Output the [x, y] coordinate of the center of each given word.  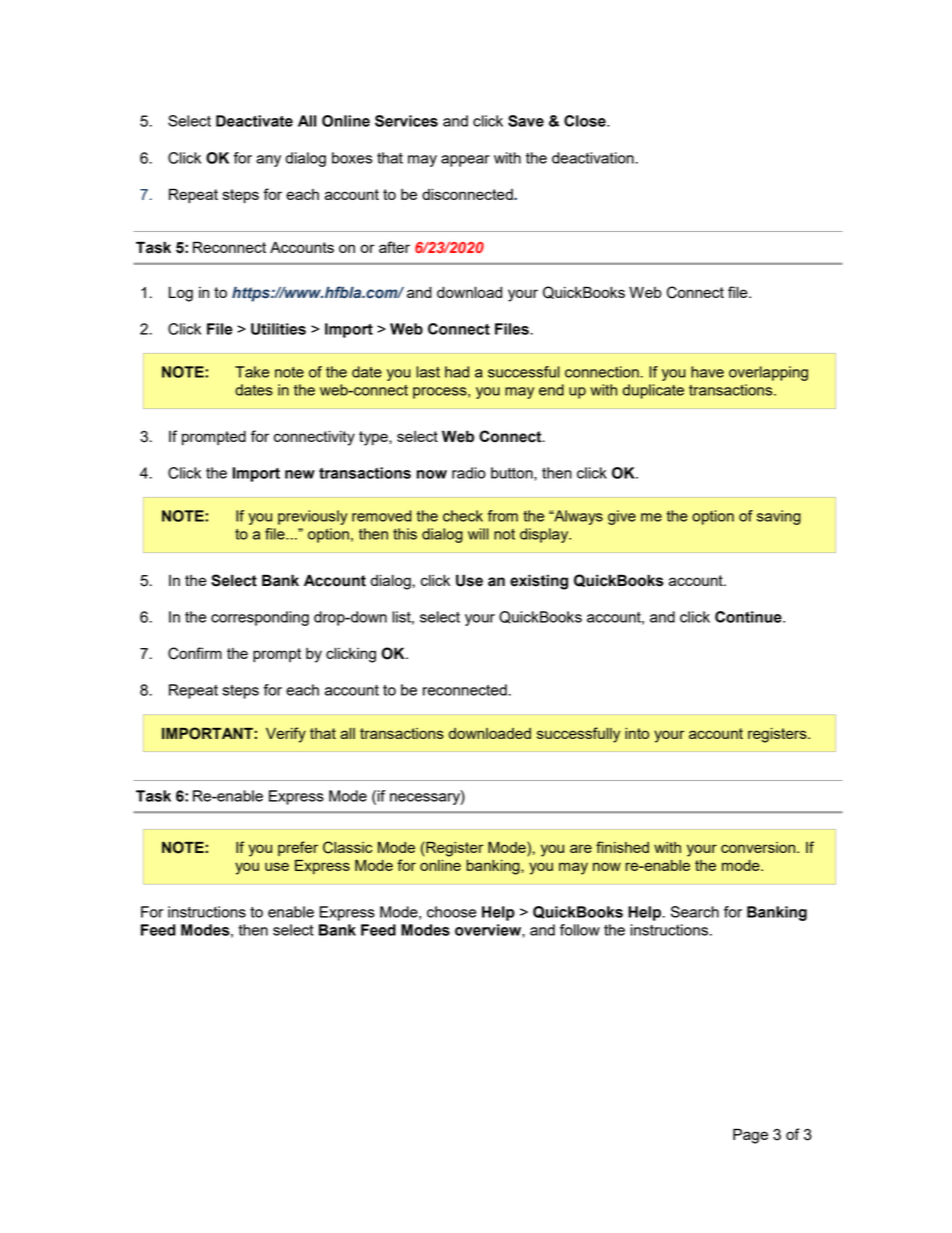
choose [451, 912]
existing [539, 582]
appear [465, 161]
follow [580, 930]
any [268, 161]
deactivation [593, 158]
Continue [749, 617]
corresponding [260, 618]
